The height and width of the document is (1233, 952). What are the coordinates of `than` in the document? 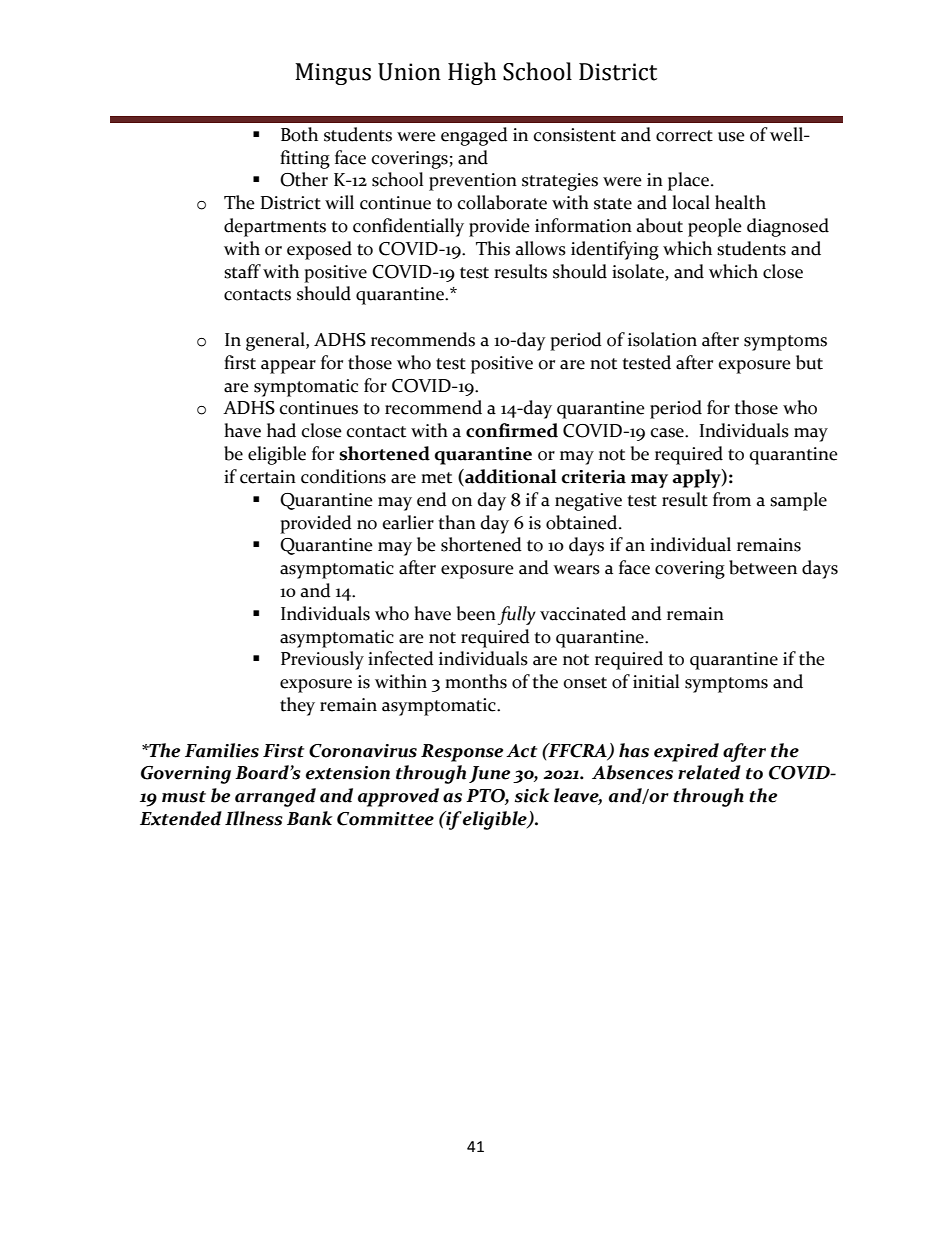 It's located at (457, 522).
